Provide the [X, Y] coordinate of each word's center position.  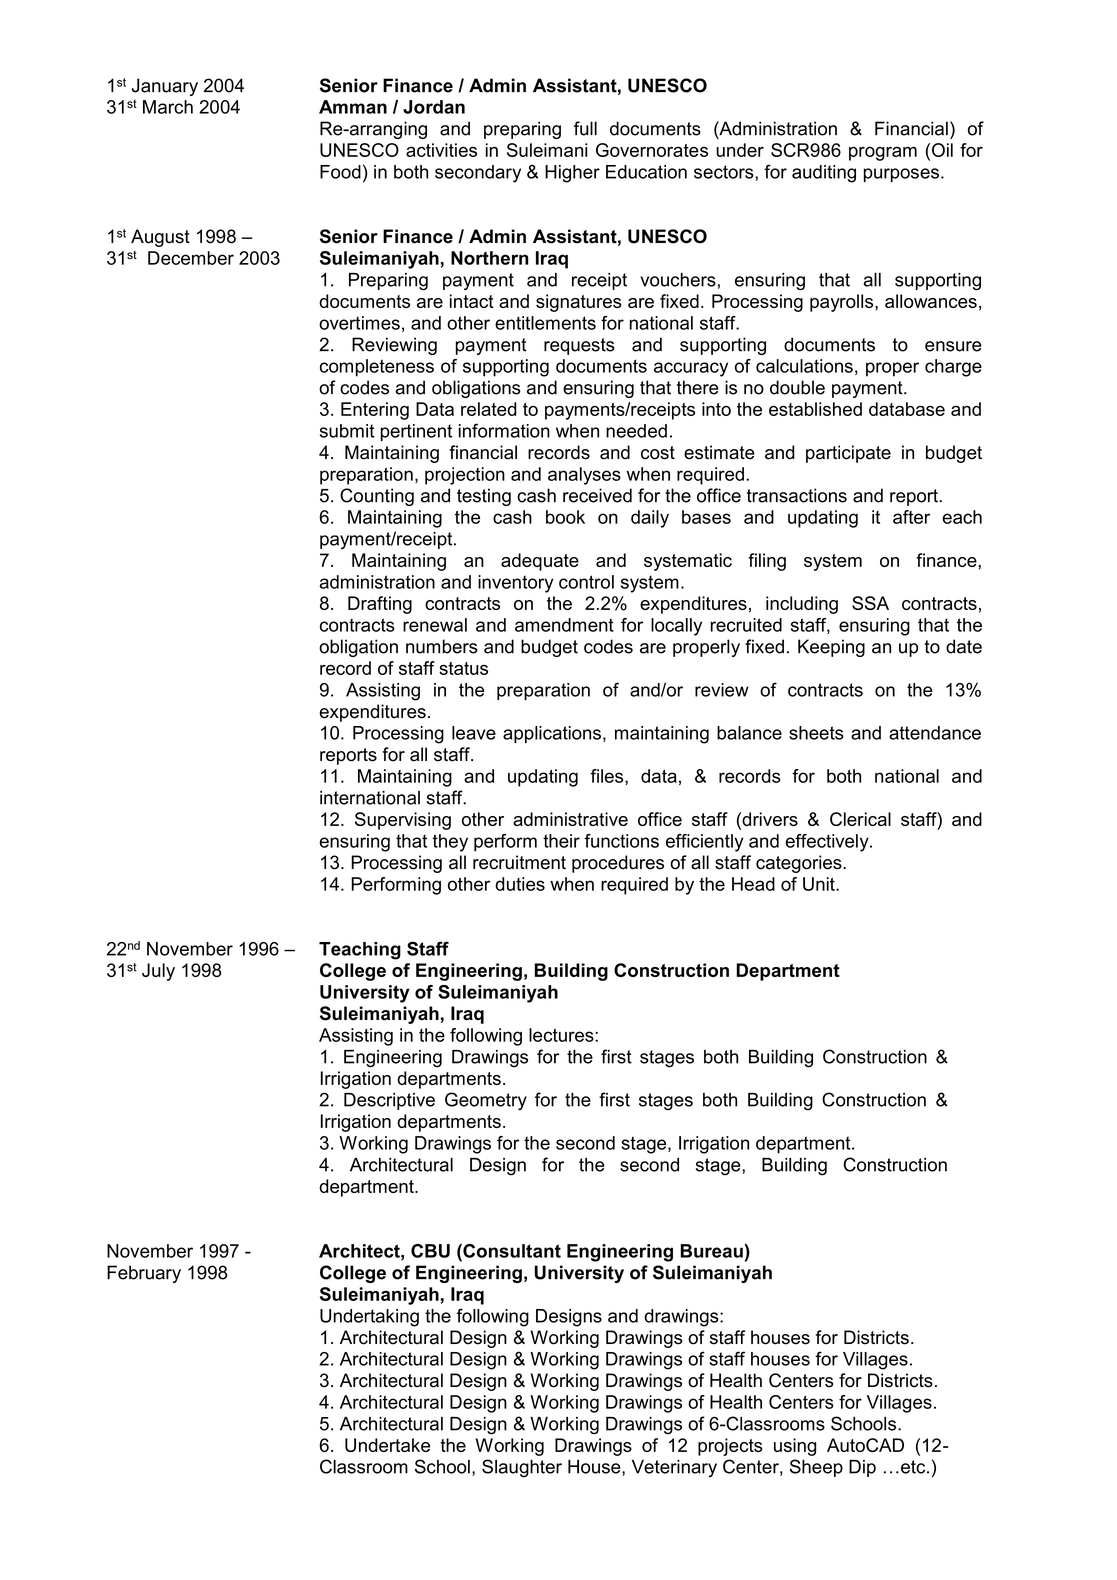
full [585, 128]
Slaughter [522, 1468]
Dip [862, 1468]
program [883, 153]
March [168, 107]
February [144, 1274]
